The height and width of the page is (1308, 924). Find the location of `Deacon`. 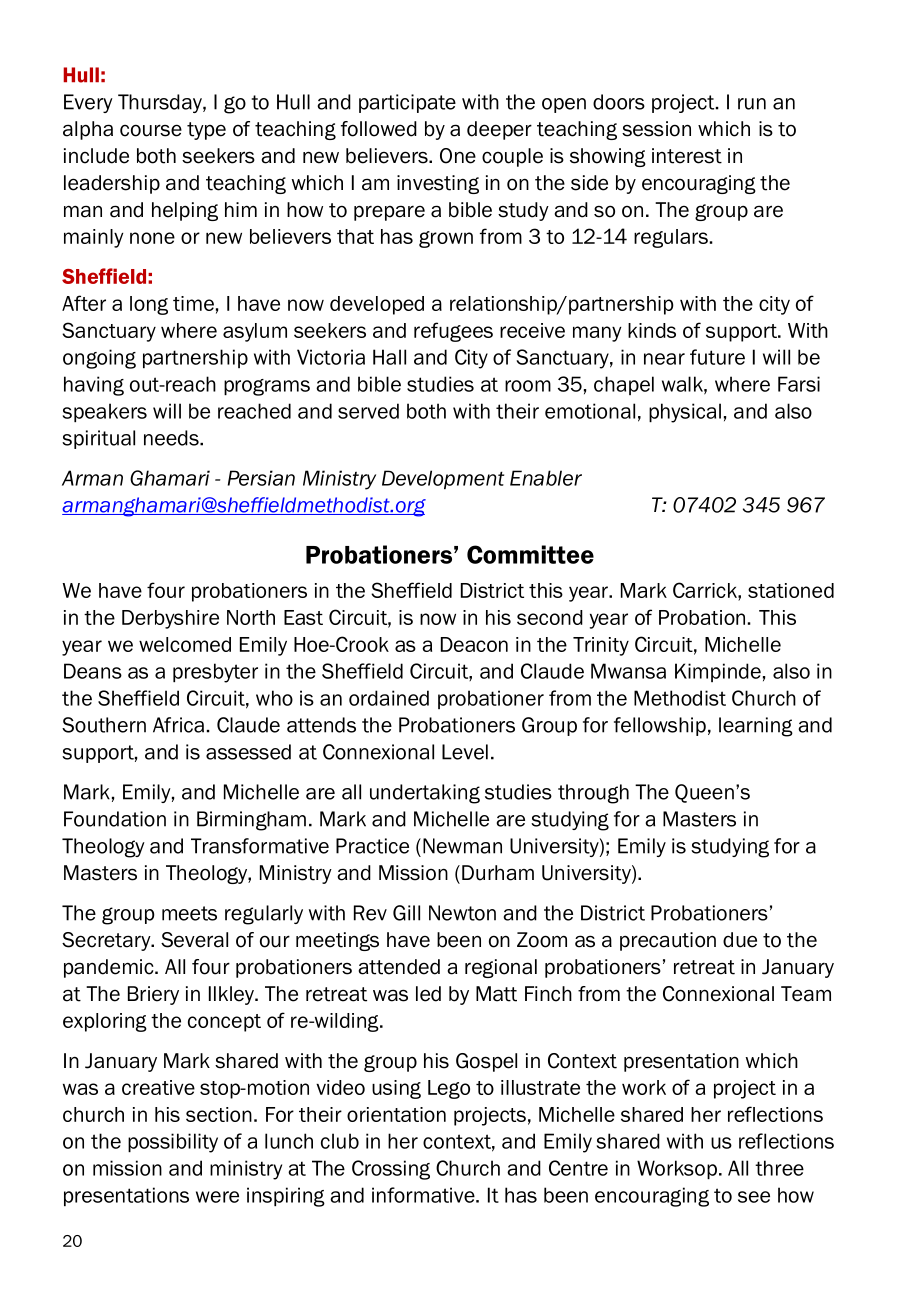

Deacon is located at coordinates (474, 644).
